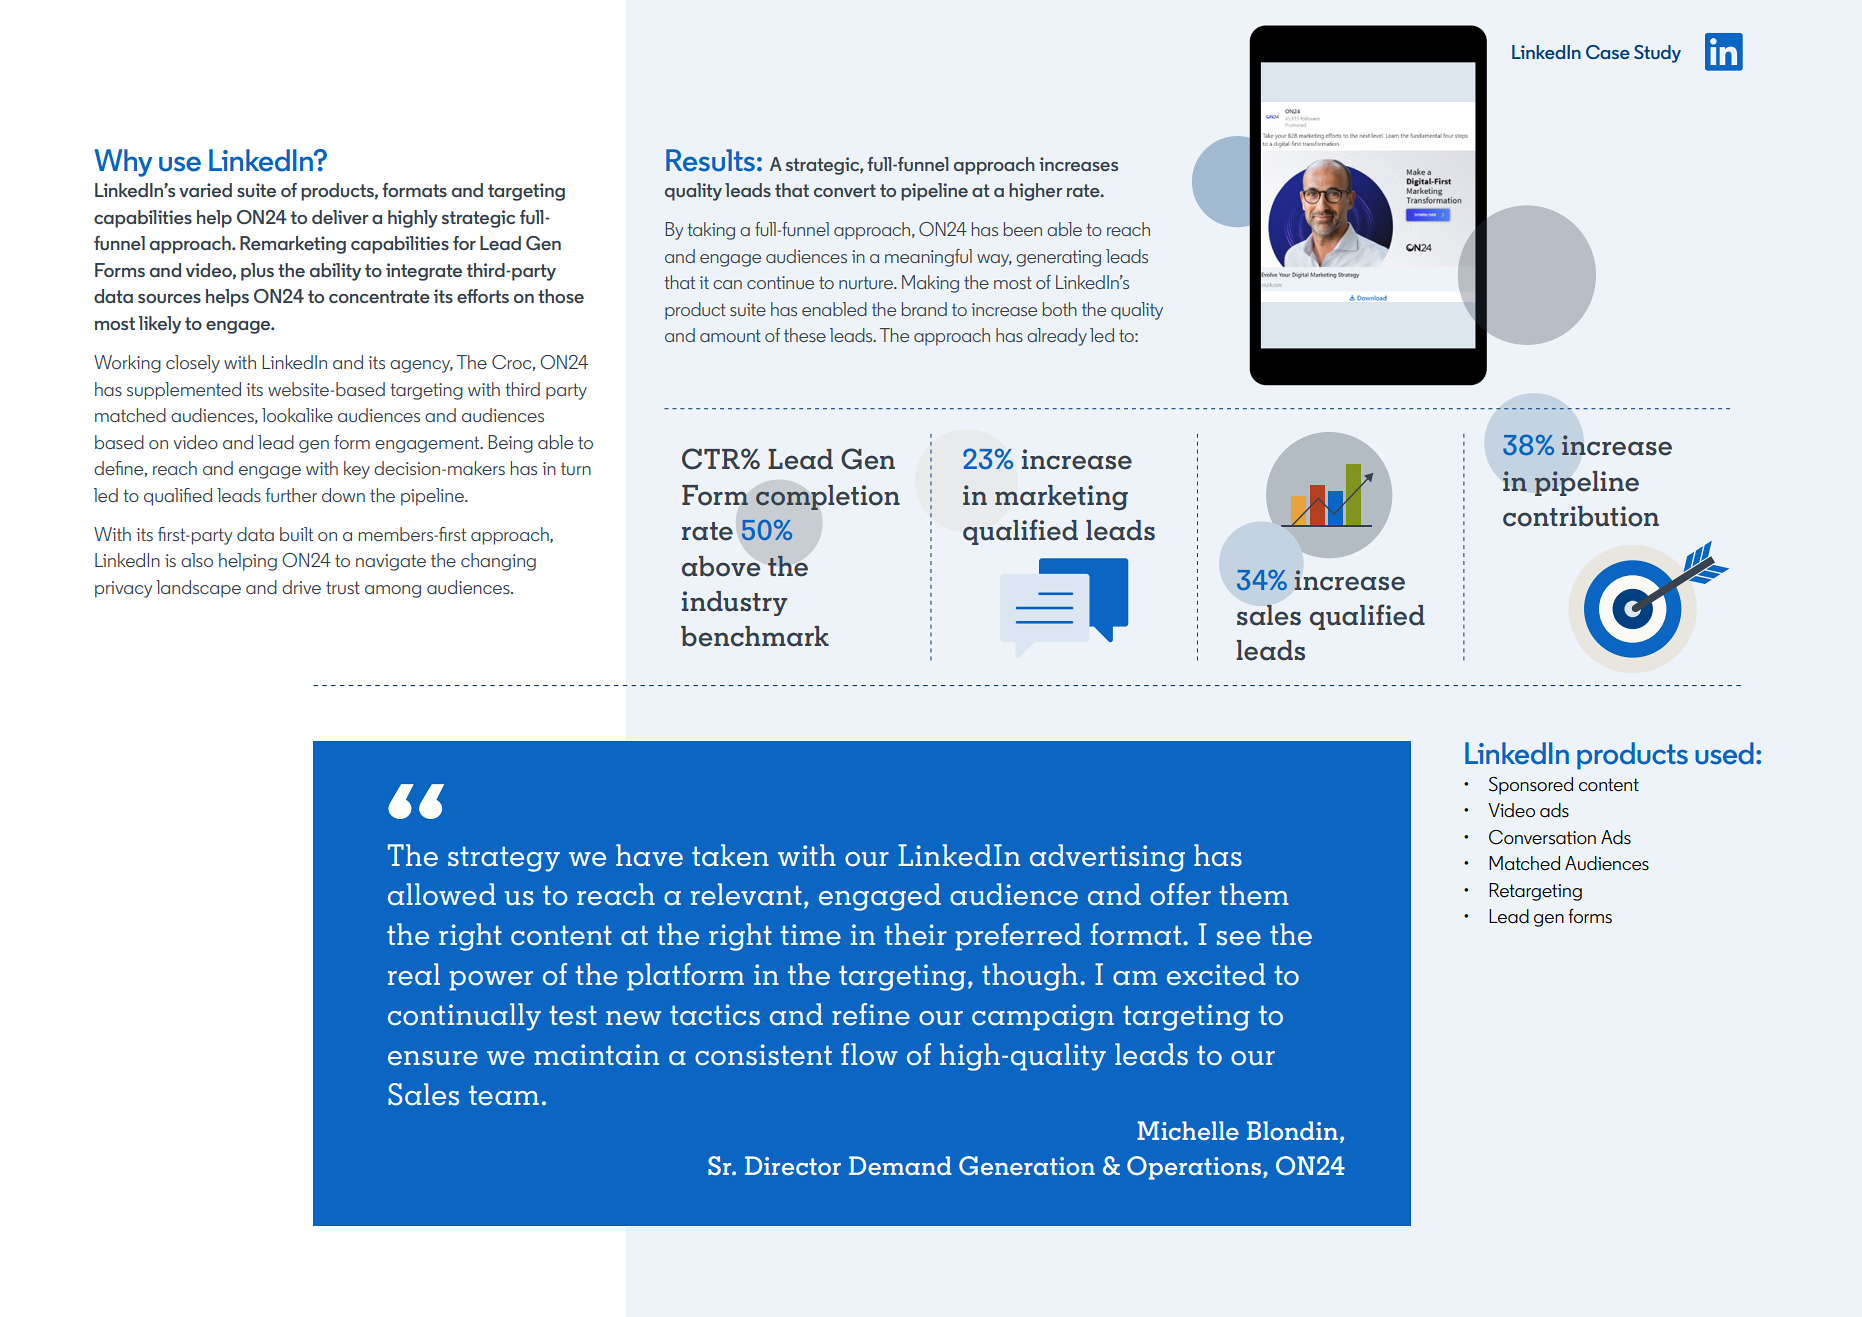 The width and height of the page is (1862, 1317). Describe the element at coordinates (504, 1095) in the page. I see `team` at that location.
